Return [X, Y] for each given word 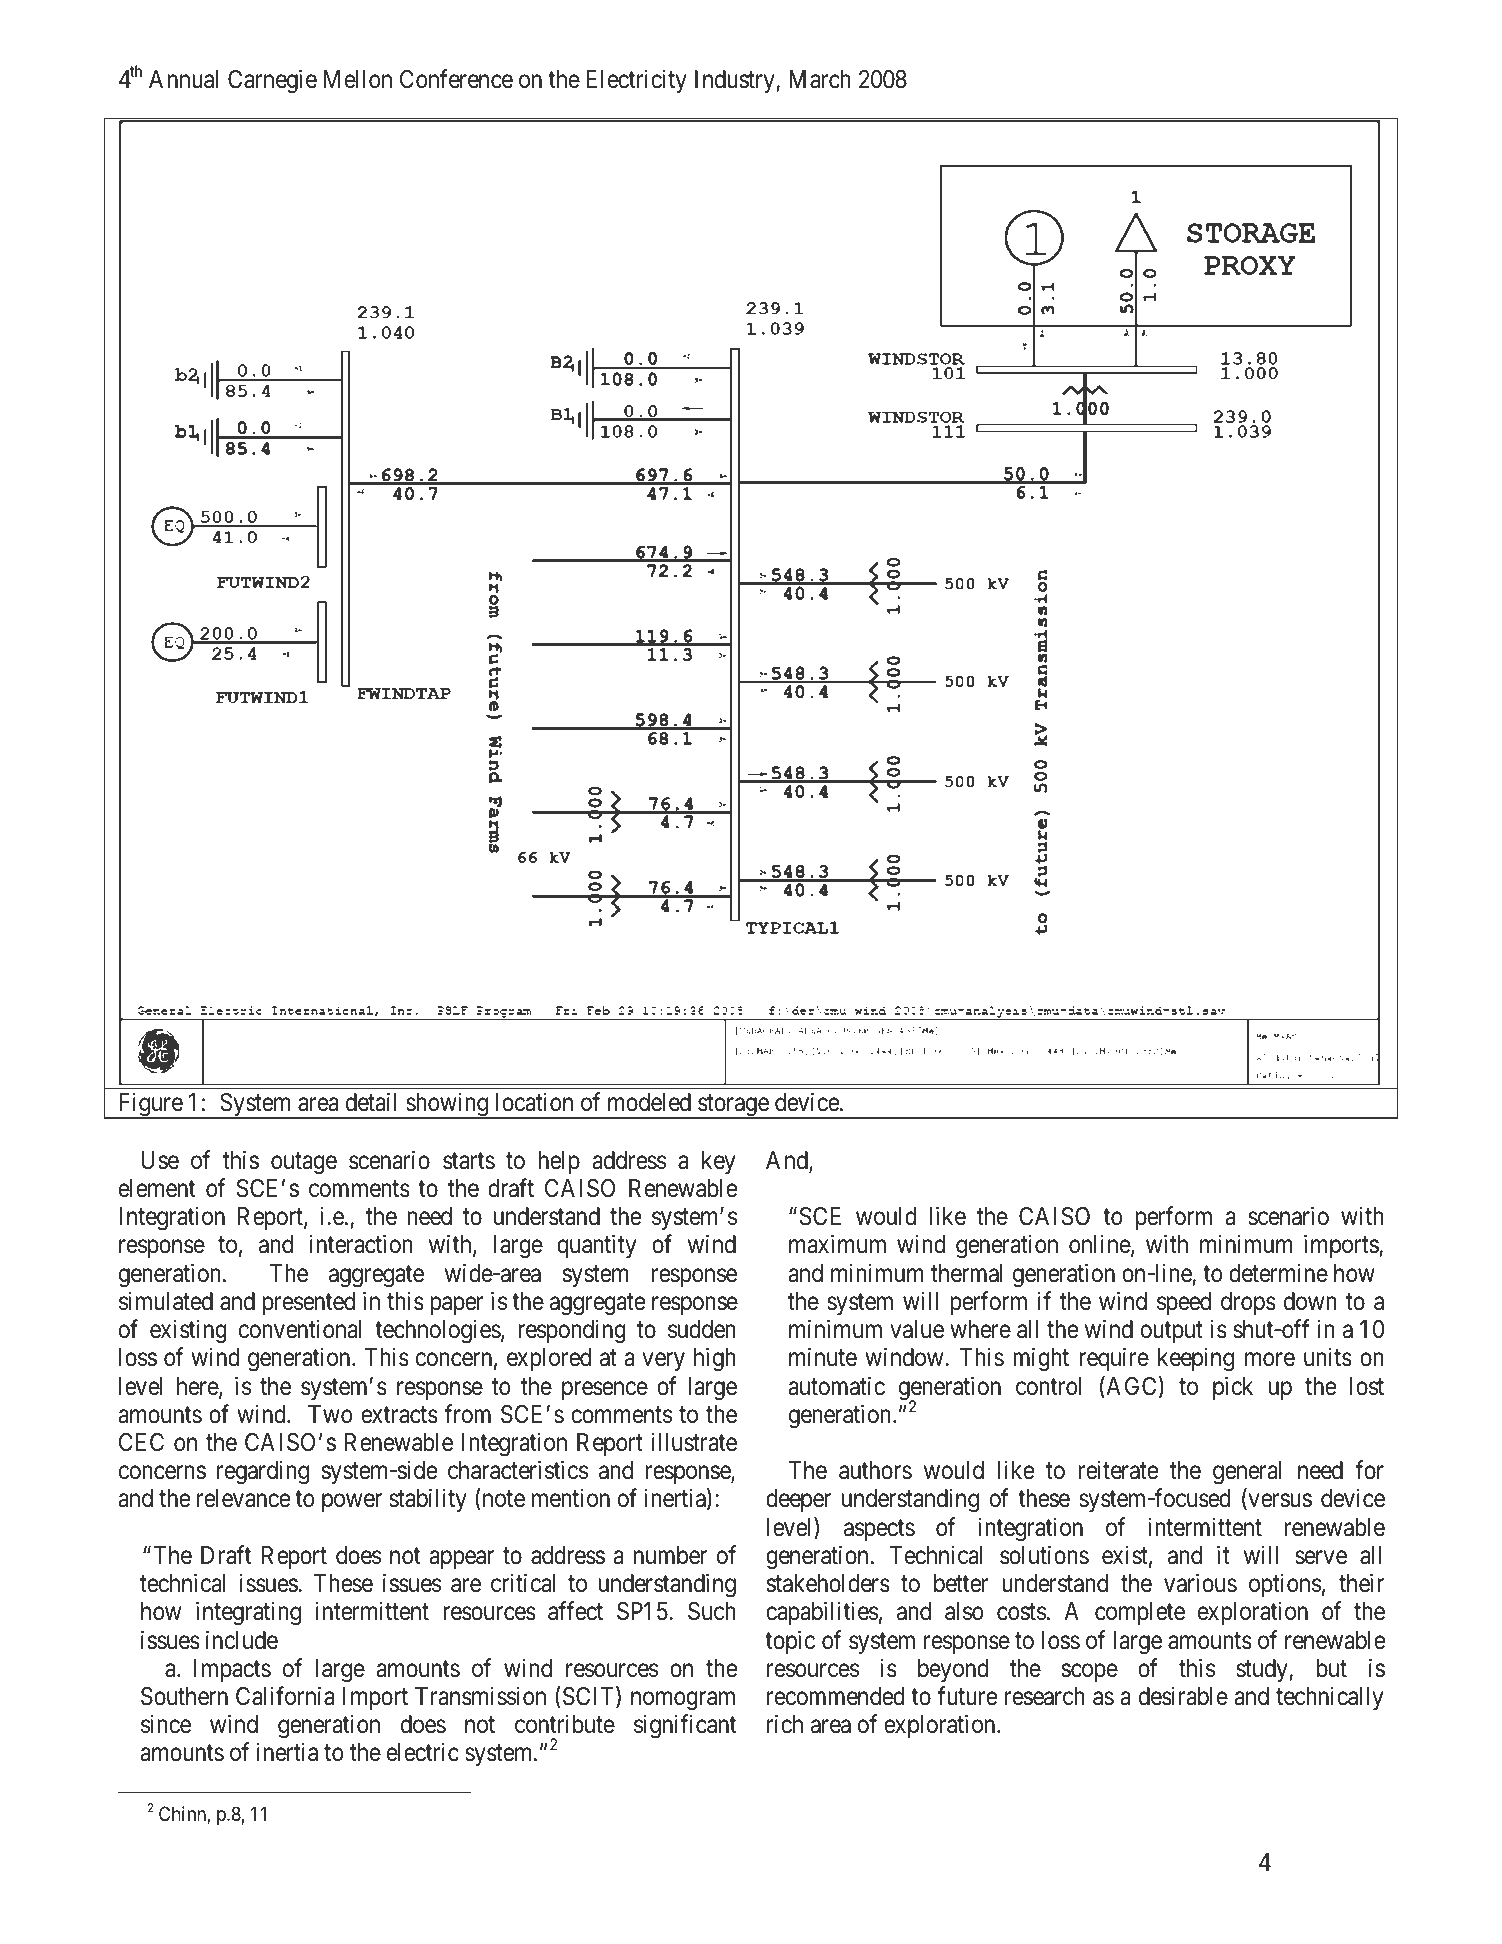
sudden [702, 1329]
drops [1248, 1303]
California [285, 1696]
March [820, 79]
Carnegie [272, 82]
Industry [736, 81]
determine [1278, 1273]
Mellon [358, 79]
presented [309, 1303]
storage [733, 1107]
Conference [456, 79]
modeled [649, 1102]
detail [371, 1102]
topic [790, 1642]
